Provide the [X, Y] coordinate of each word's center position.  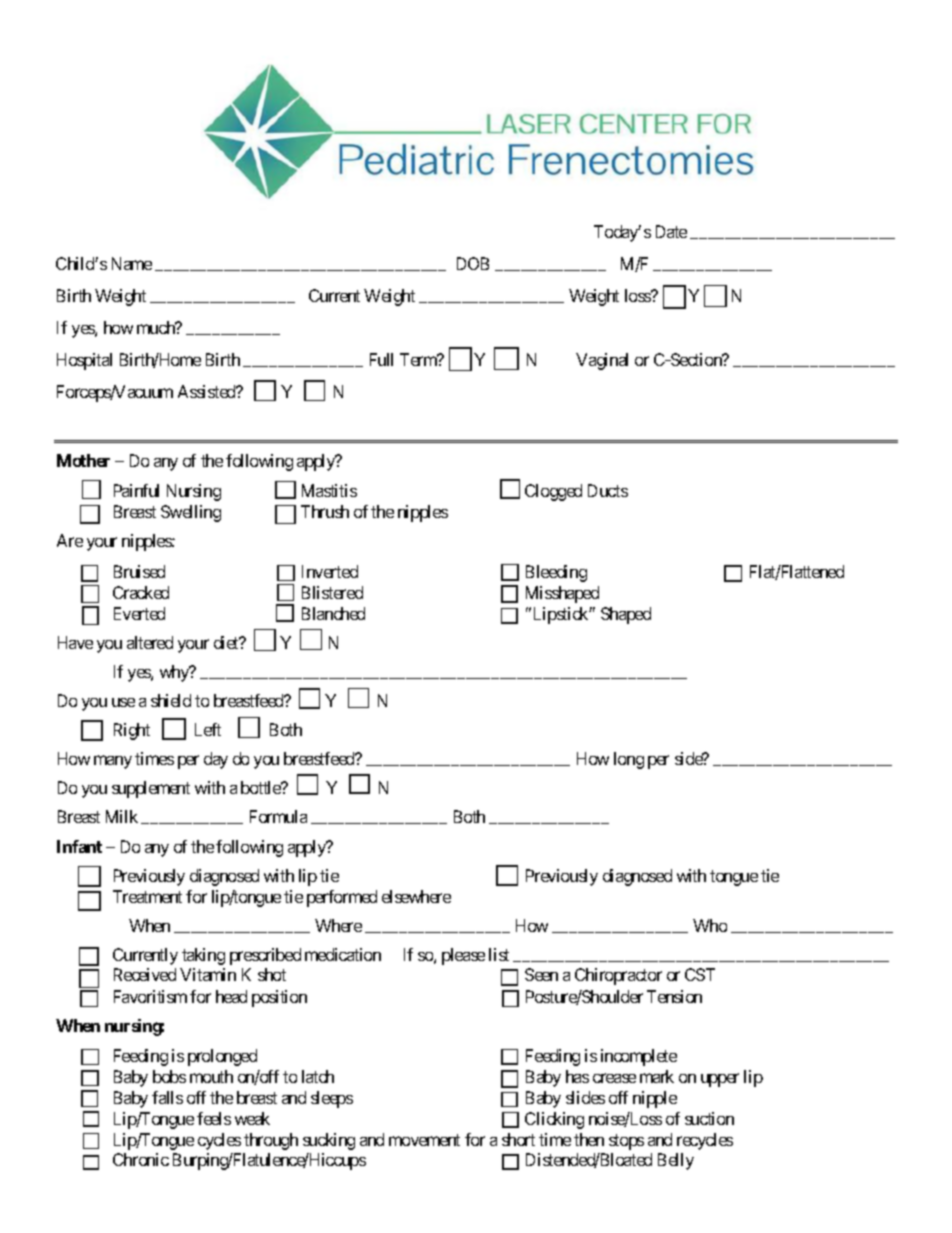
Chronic [141, 1159]
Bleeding [556, 573]
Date [671, 231]
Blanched [333, 613]
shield [171, 700]
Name [132, 263]
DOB [473, 263]
